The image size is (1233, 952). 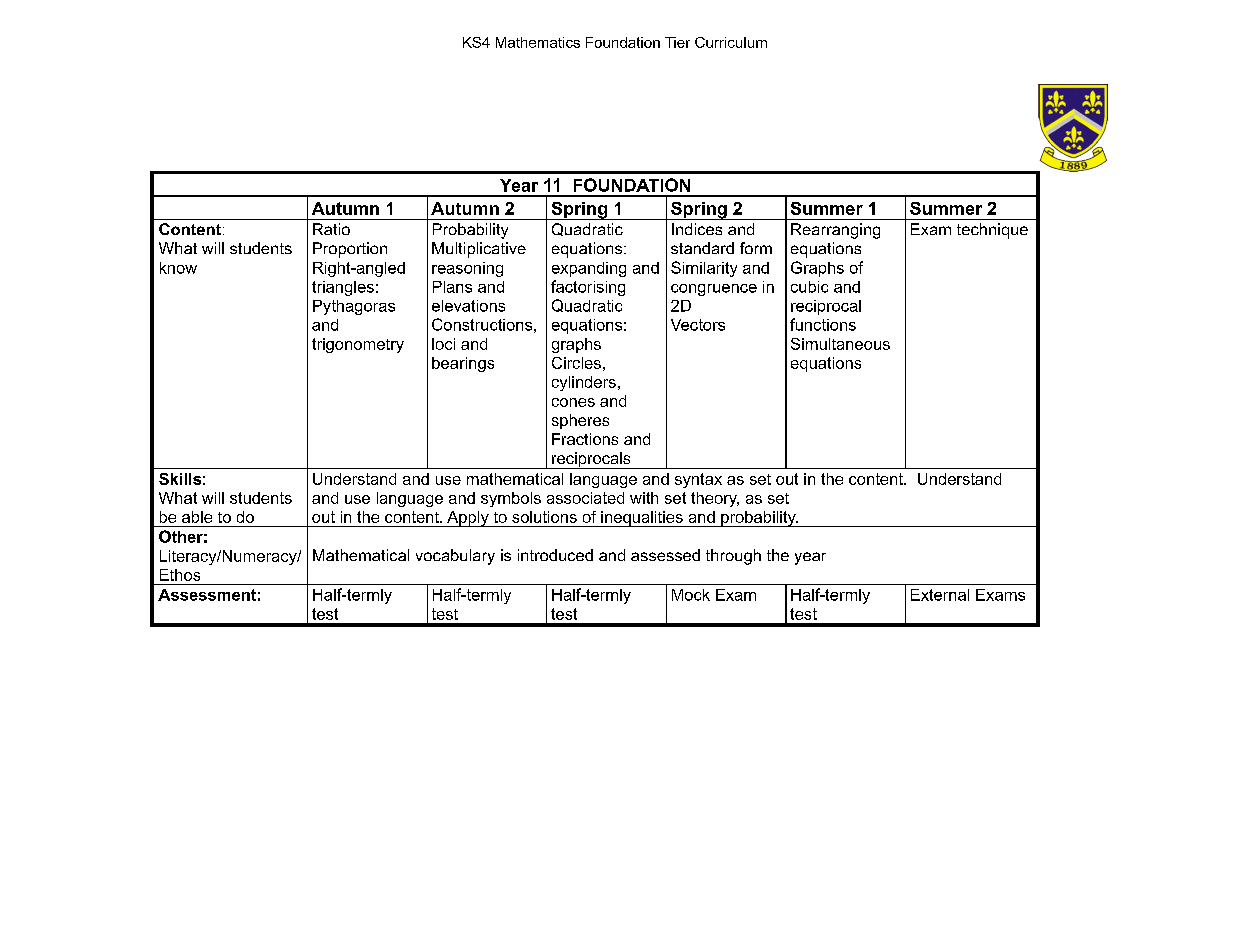 What do you see at coordinates (555, 555) in the screenshot?
I see `introduced` at bounding box center [555, 555].
